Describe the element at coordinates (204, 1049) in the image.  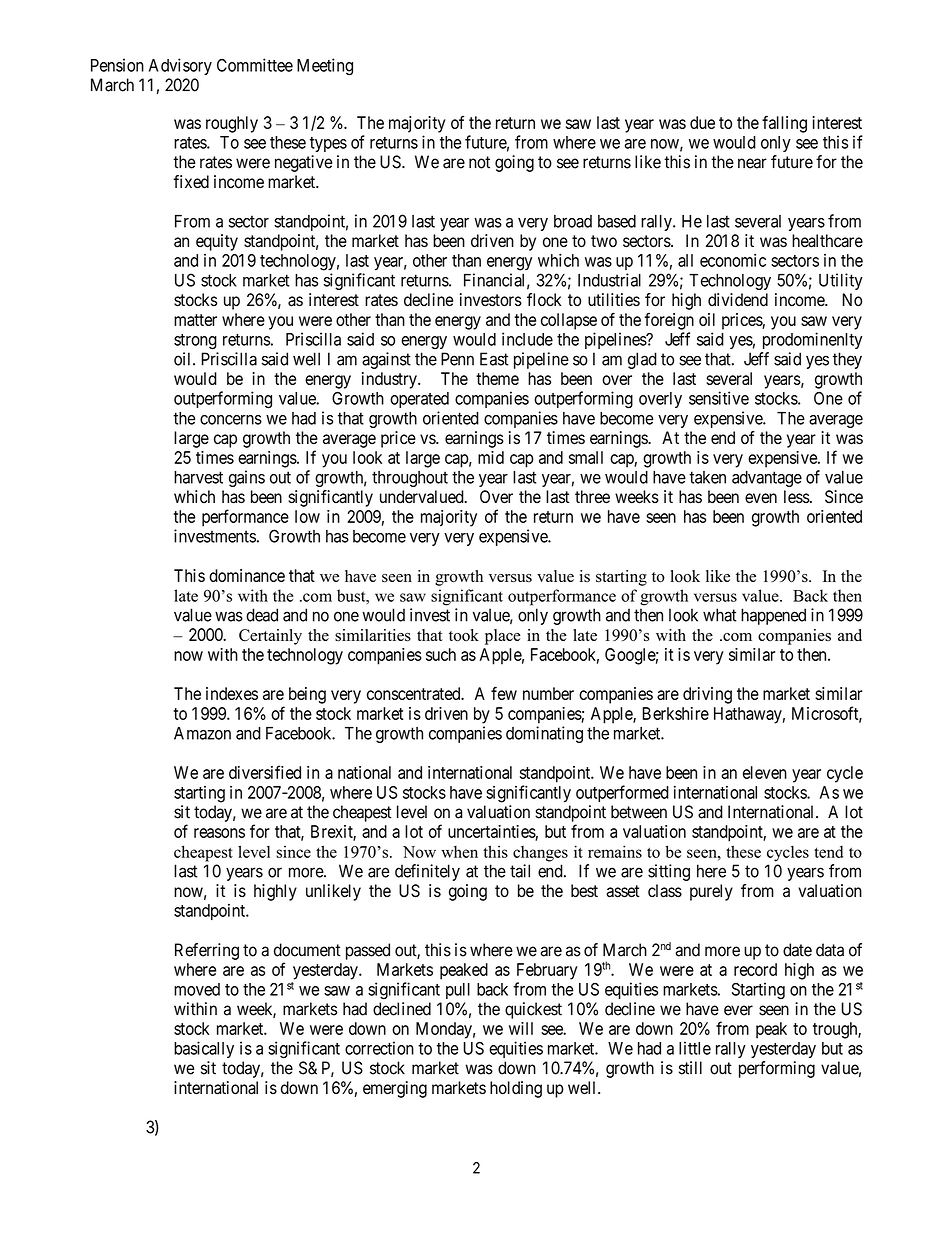
I see `basically` at that location.
